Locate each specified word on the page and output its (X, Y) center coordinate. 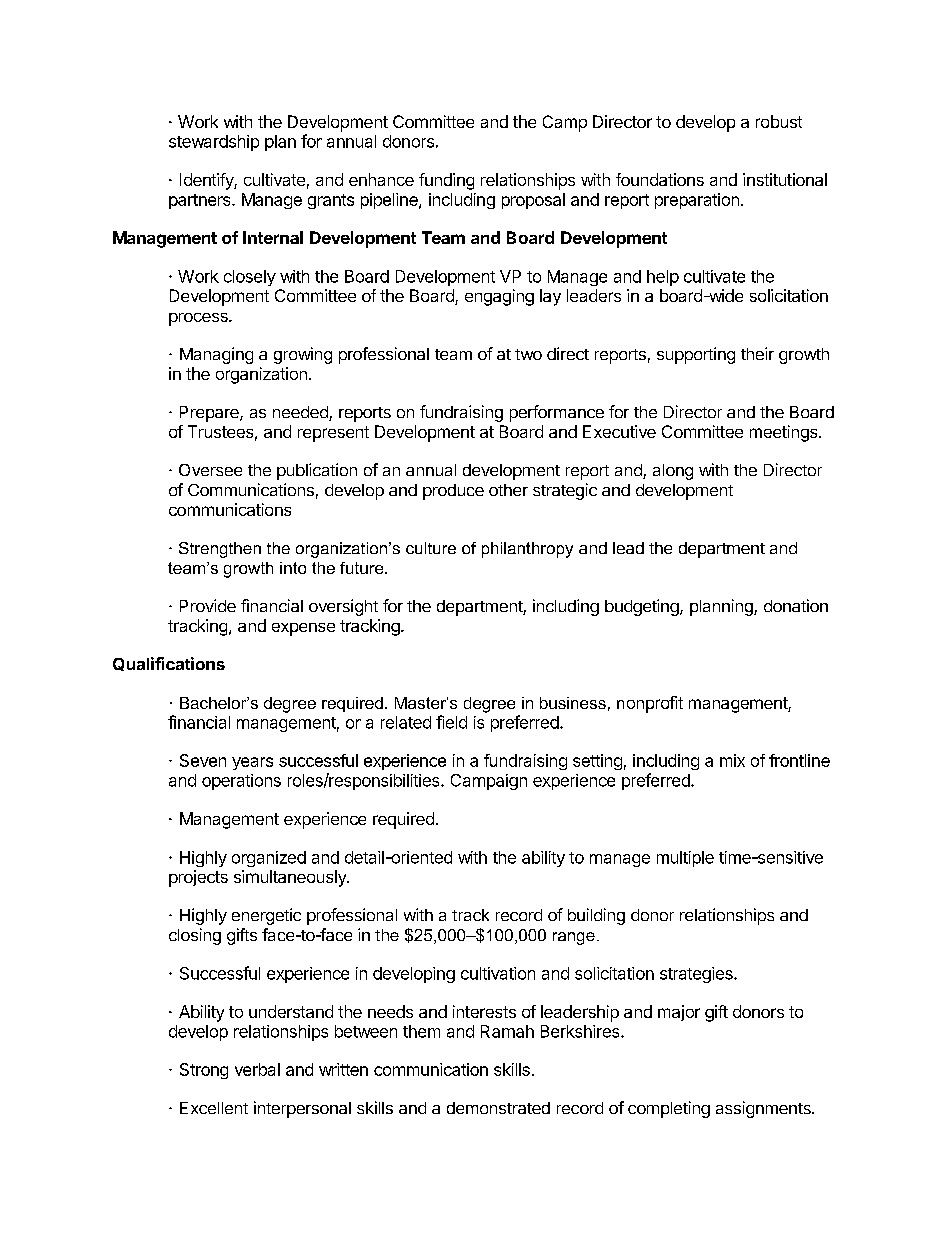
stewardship (214, 143)
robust (779, 121)
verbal (257, 1069)
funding (446, 181)
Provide (208, 605)
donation (796, 605)
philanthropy (527, 550)
